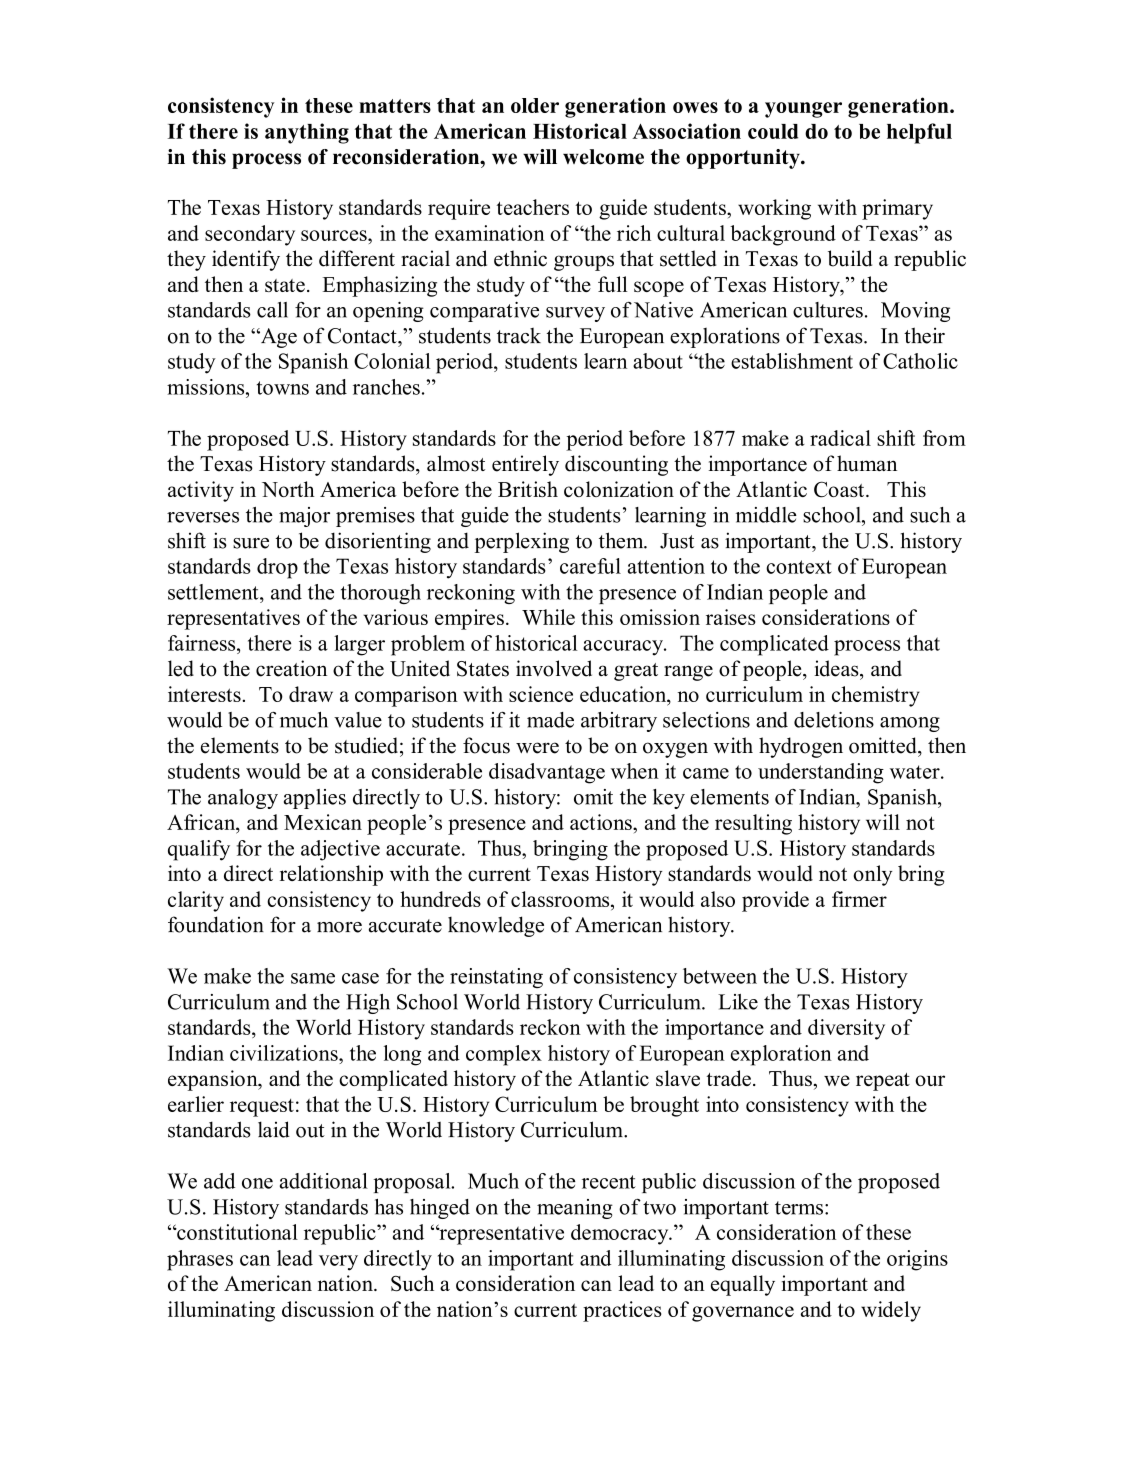  Describe the element at coordinates (311, 694) in the screenshot. I see `draw` at that location.
